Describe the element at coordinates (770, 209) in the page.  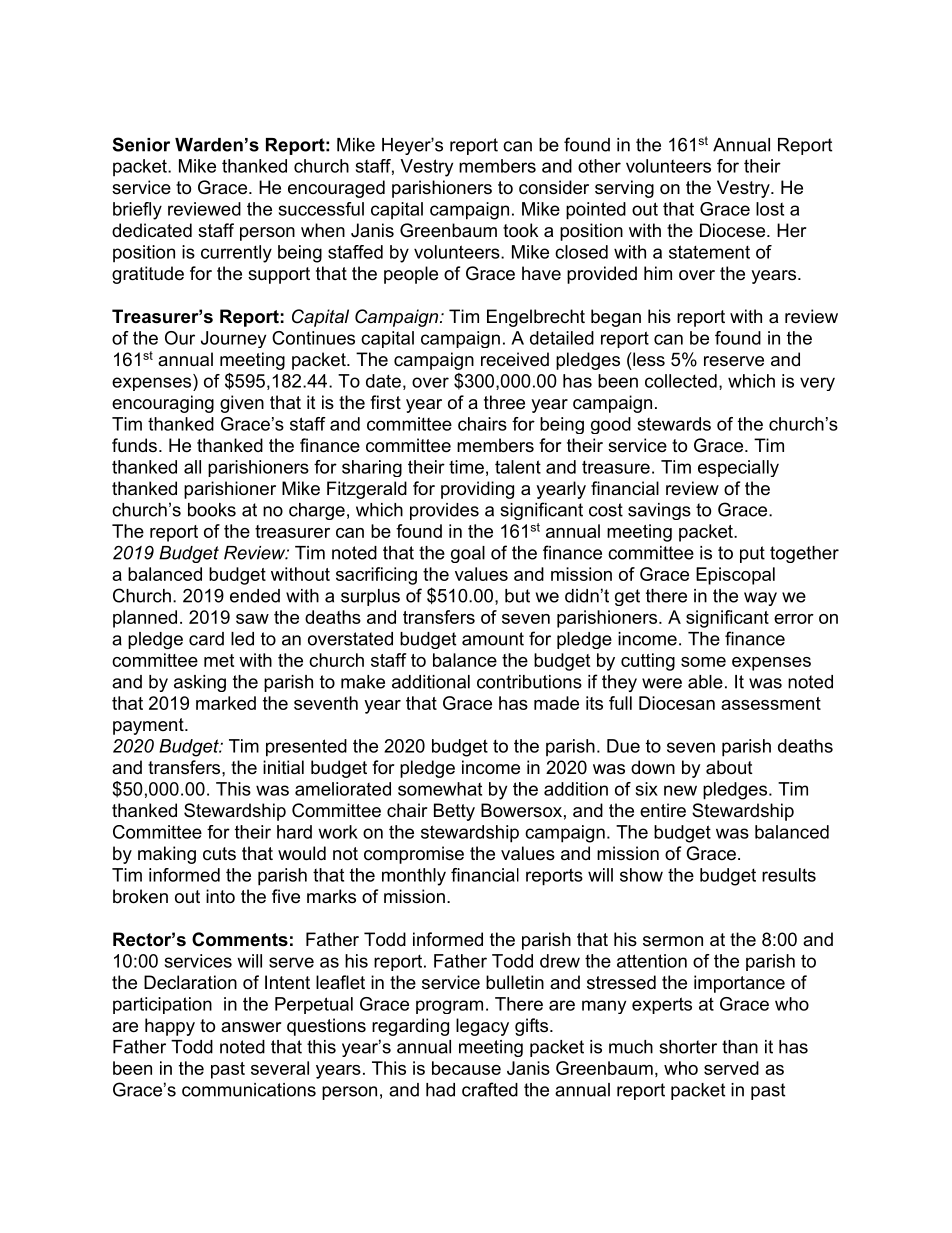
I see `lost` at that location.
